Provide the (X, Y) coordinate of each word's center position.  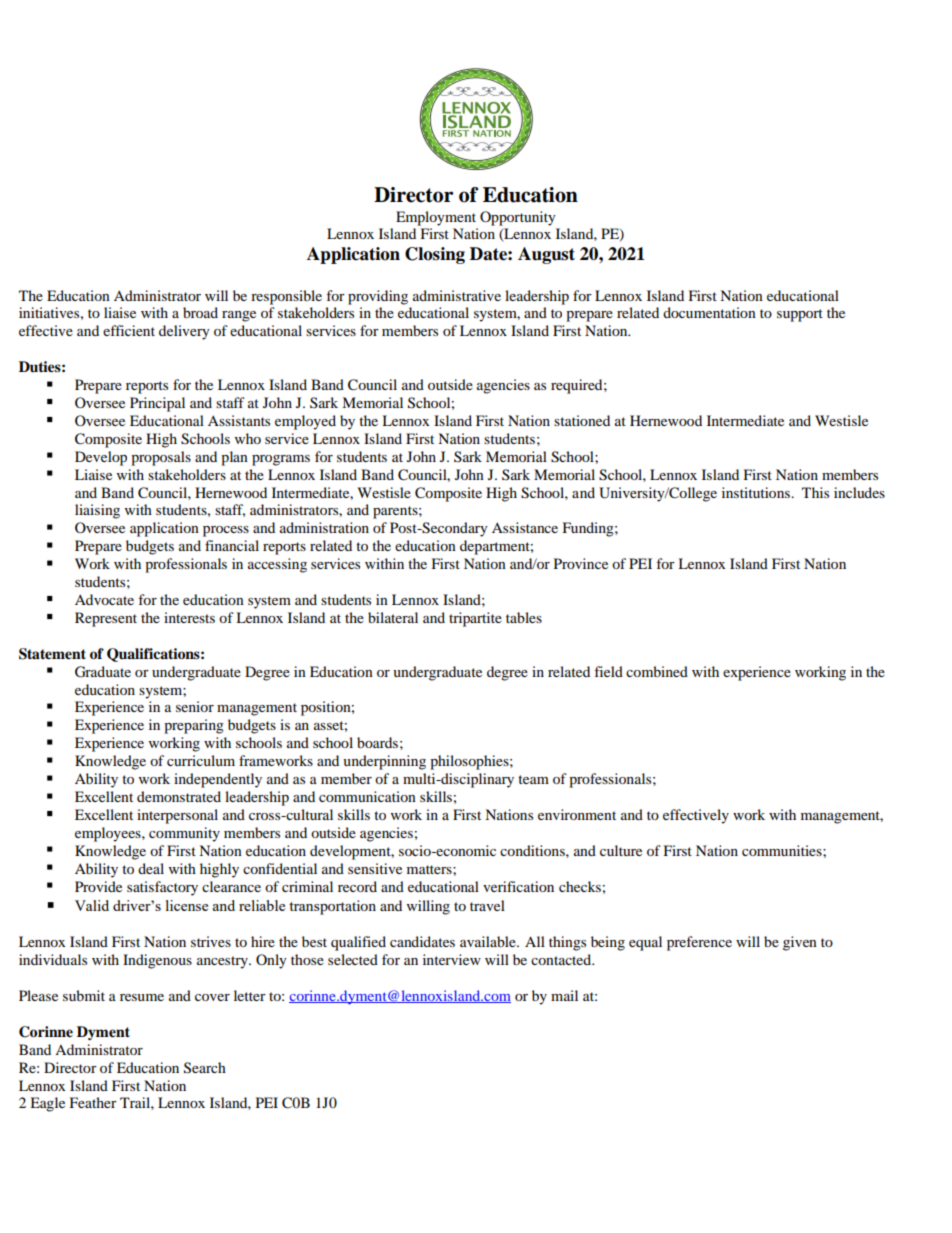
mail (564, 995)
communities (783, 850)
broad (200, 312)
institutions (757, 492)
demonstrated (179, 796)
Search (205, 1068)
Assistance (525, 527)
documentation (709, 312)
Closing (435, 255)
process (226, 531)
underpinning (384, 762)
